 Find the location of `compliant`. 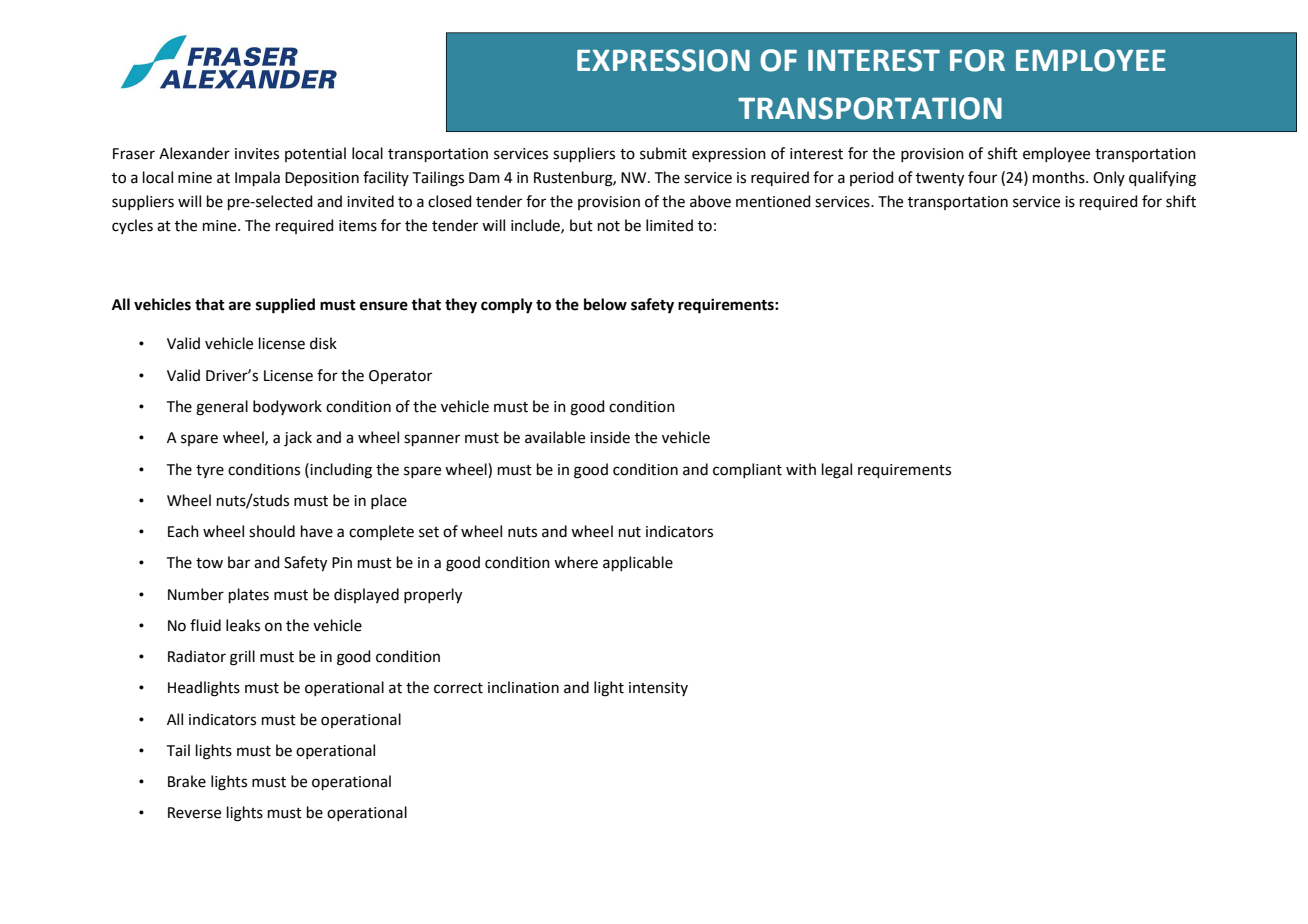

compliant is located at coordinates (747, 470).
